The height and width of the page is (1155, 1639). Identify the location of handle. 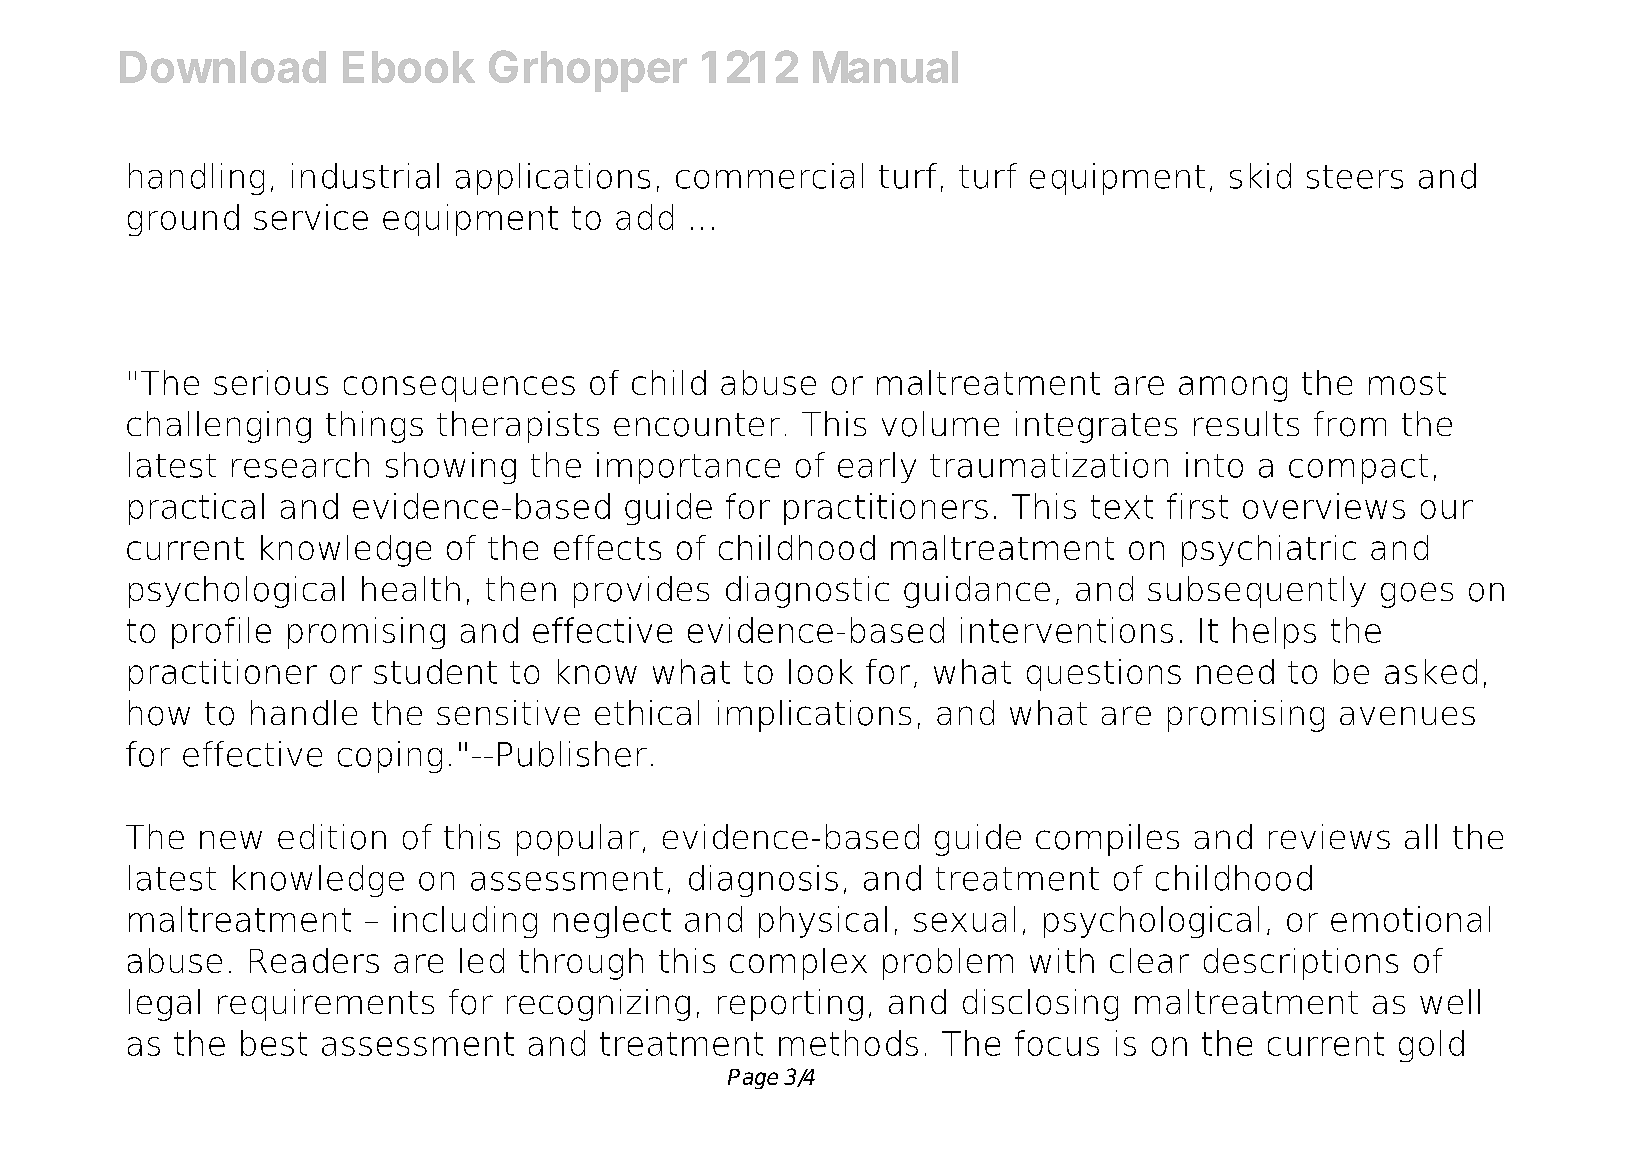
(304, 712).
